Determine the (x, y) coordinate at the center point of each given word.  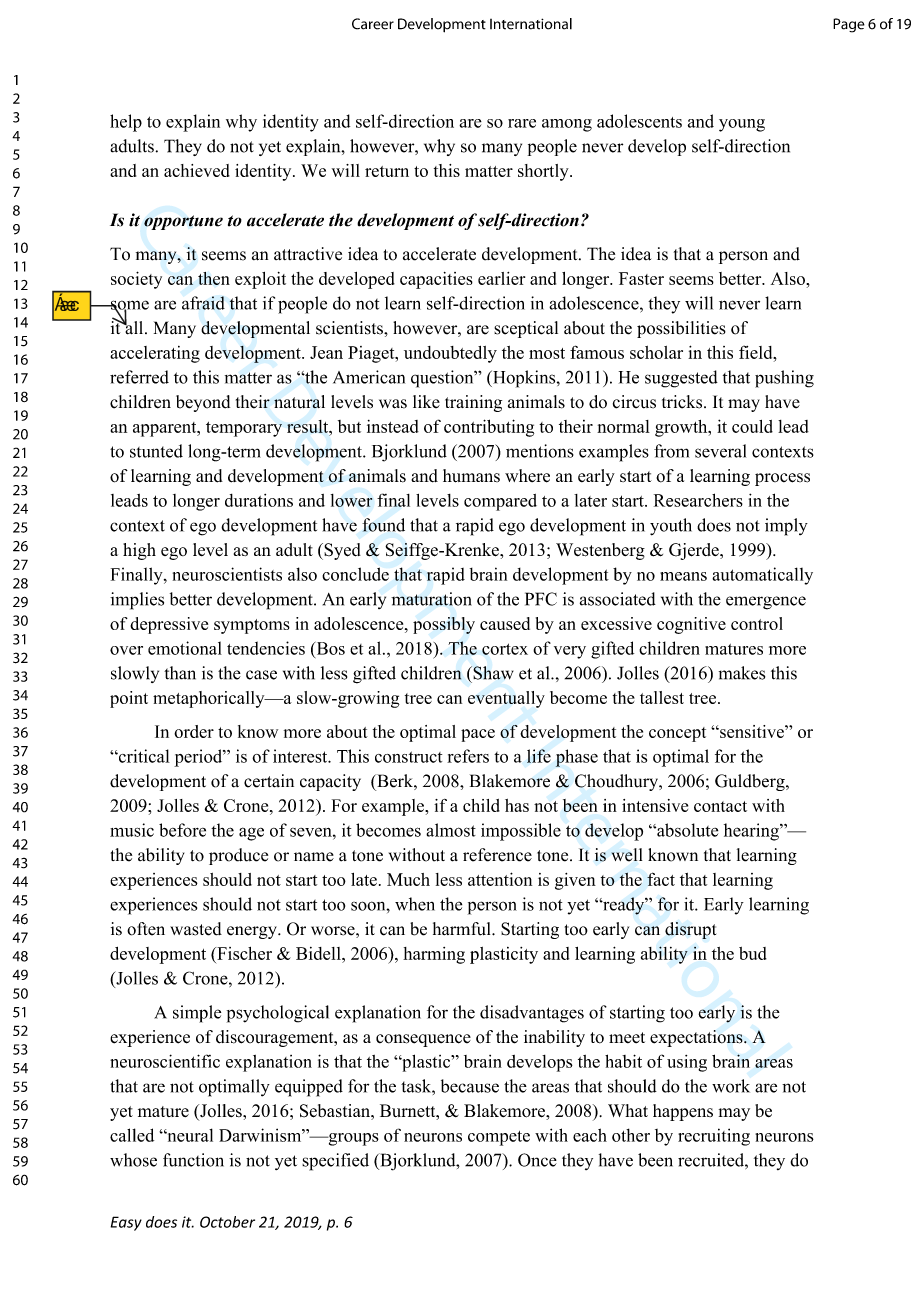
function (193, 1160)
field (757, 352)
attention (500, 879)
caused (505, 623)
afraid (203, 303)
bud (753, 953)
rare (522, 123)
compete (499, 1138)
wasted (196, 929)
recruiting (714, 1137)
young (742, 125)
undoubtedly (450, 354)
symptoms (252, 626)
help (126, 123)
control (757, 623)
